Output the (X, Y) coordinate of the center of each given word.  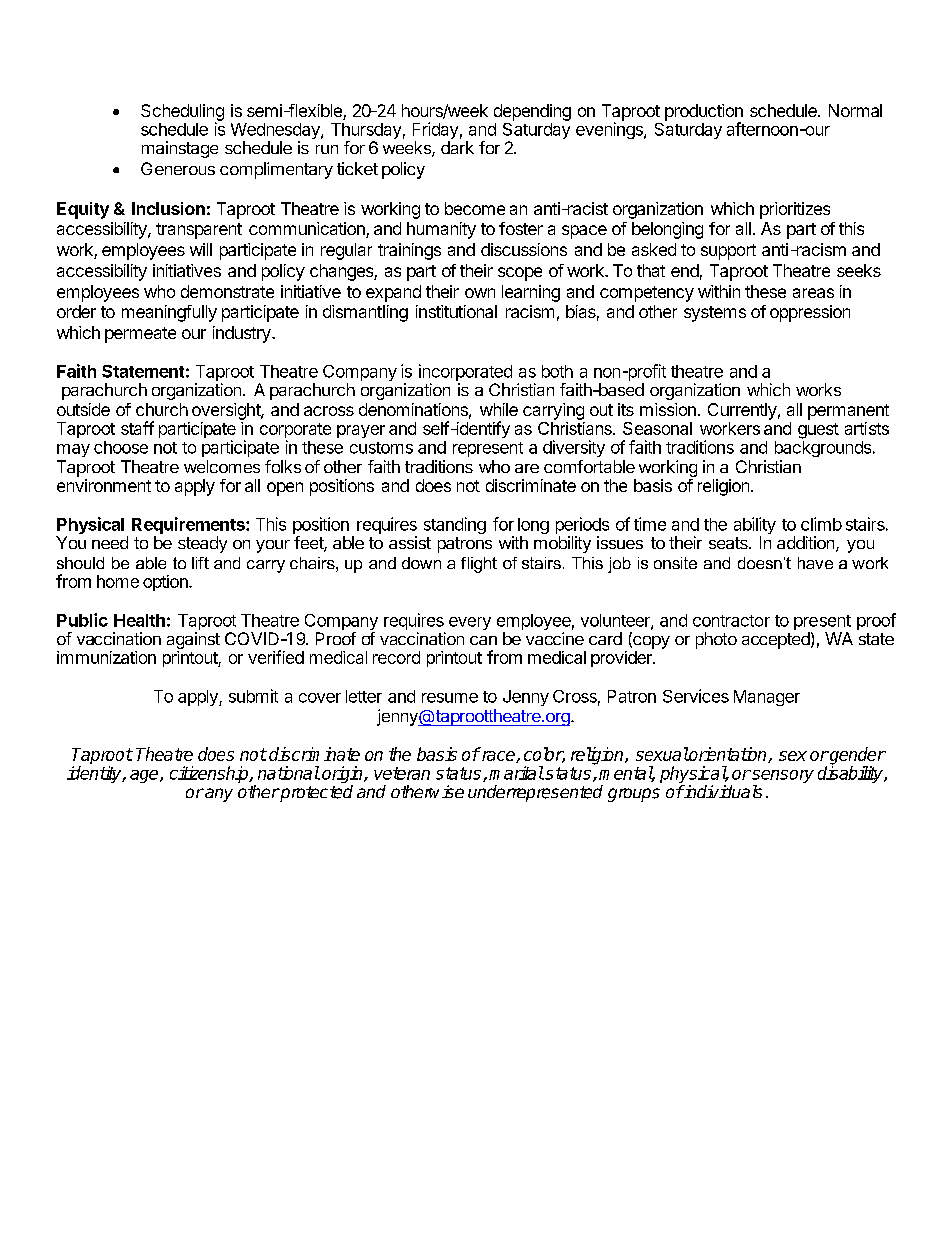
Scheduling (182, 113)
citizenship (210, 774)
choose (121, 447)
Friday (435, 132)
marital (516, 773)
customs (381, 448)
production (704, 113)
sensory (782, 778)
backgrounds (824, 447)
